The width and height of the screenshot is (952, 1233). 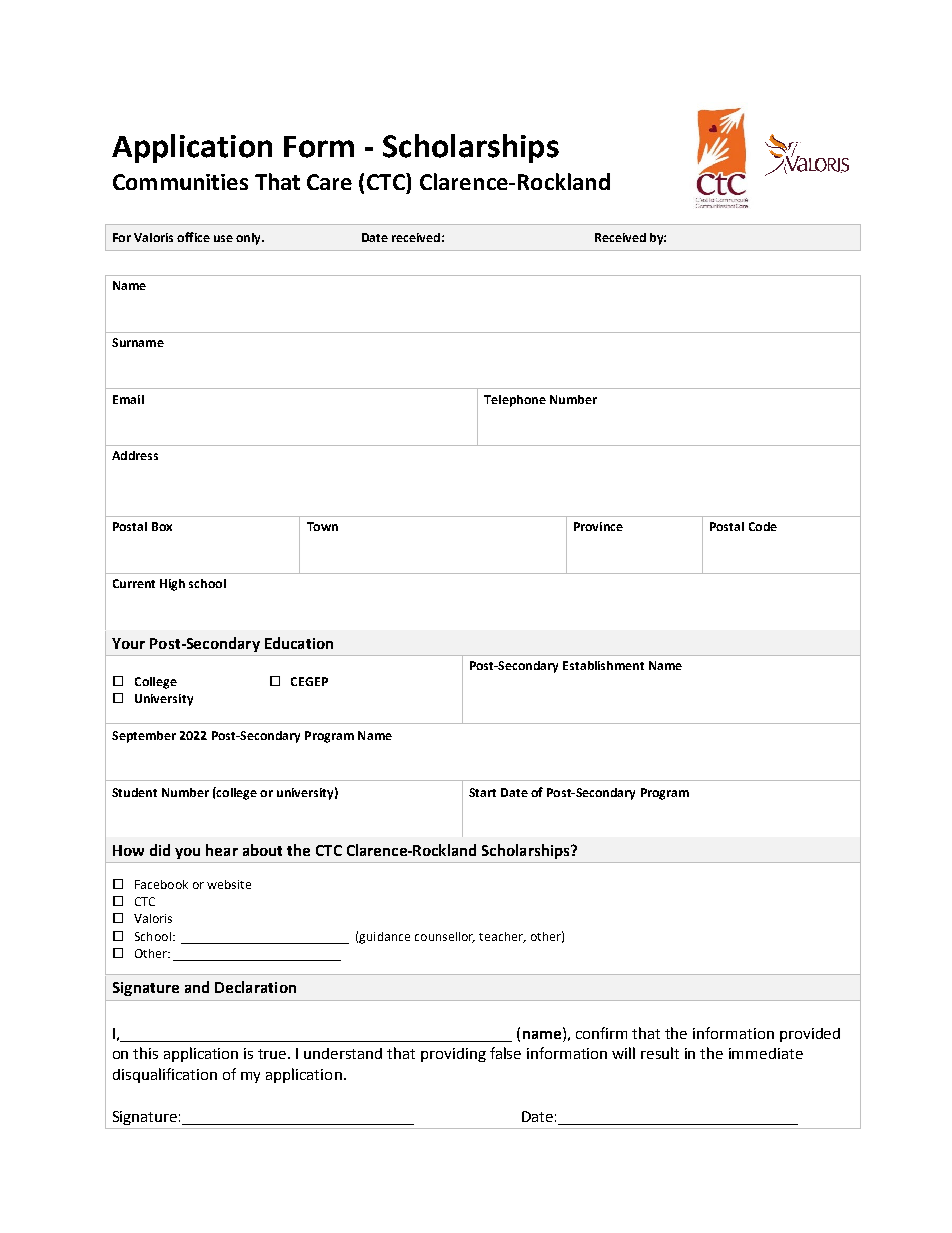 What do you see at coordinates (445, 937) in the screenshot?
I see `counsellor` at bounding box center [445, 937].
